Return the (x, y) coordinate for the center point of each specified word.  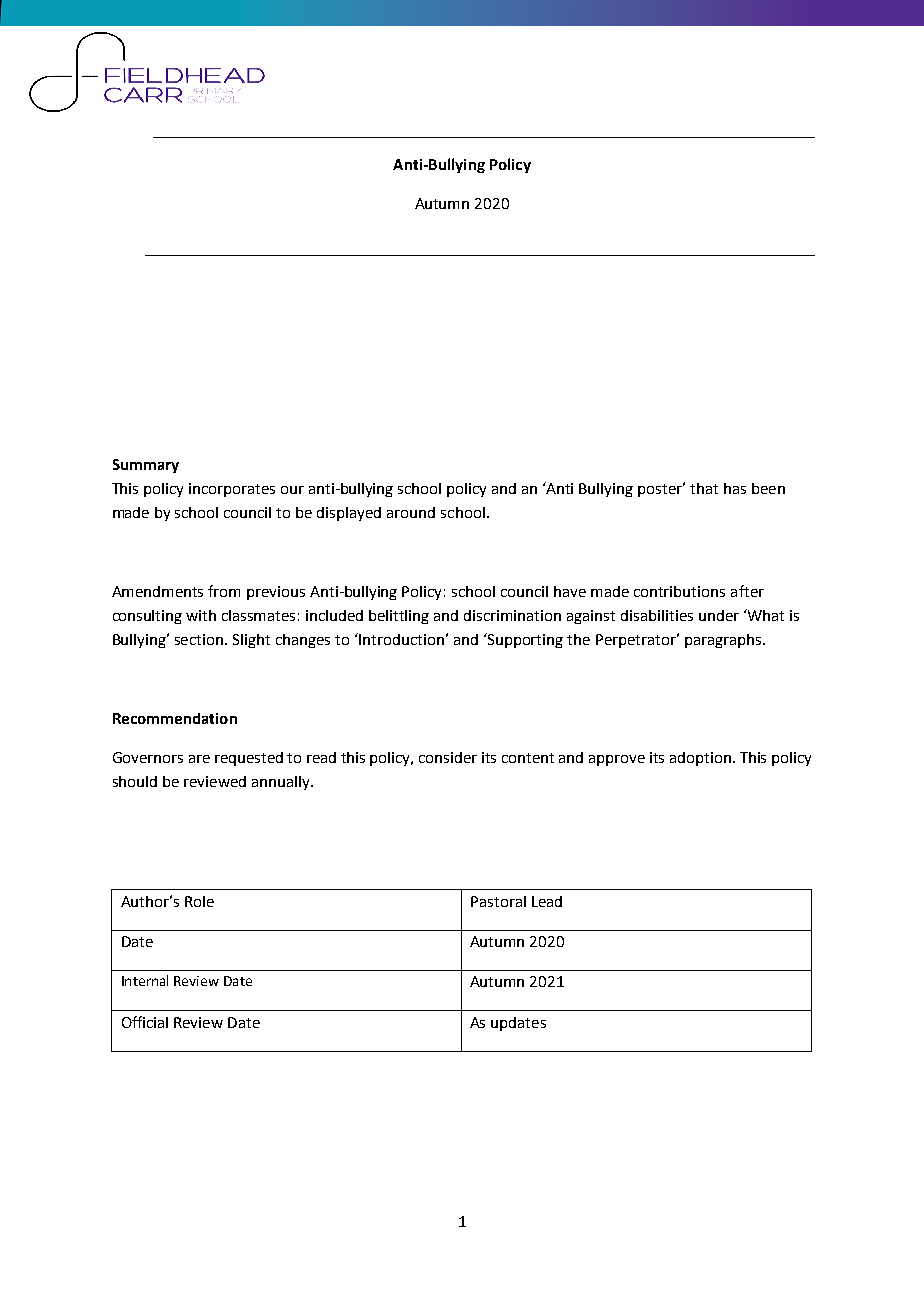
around (411, 512)
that (704, 488)
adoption (702, 759)
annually (282, 783)
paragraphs (724, 641)
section (200, 639)
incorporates (232, 490)
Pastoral (498, 901)
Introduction (400, 639)
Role (199, 901)
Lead (547, 901)
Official (145, 1022)
